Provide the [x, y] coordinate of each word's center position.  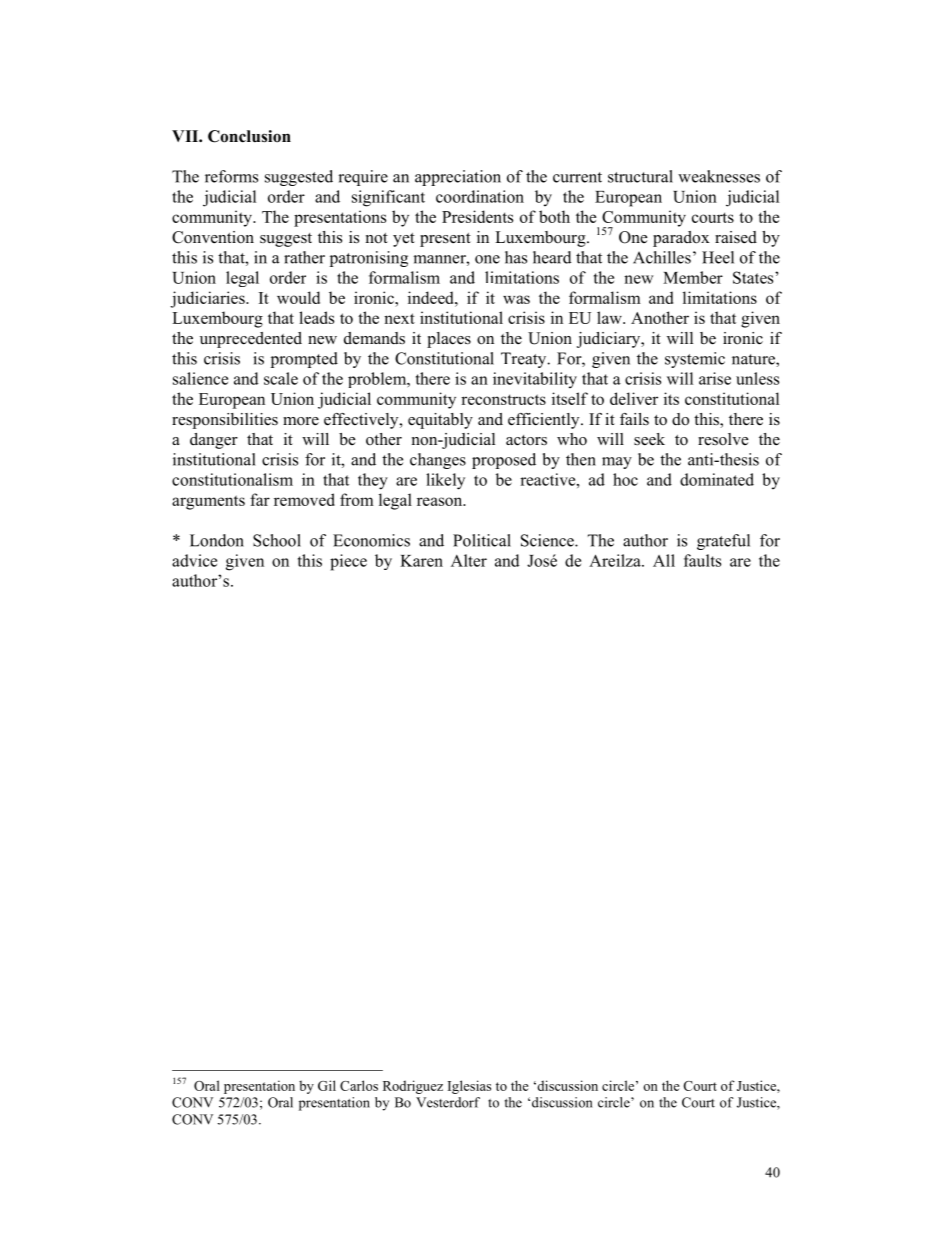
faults [702, 560]
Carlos [359, 1085]
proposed [504, 461]
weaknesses [719, 176]
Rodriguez [413, 1087]
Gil [327, 1085]
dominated [717, 479]
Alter [469, 560]
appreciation [458, 178]
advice [194, 560]
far [260, 499]
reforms [231, 176]
